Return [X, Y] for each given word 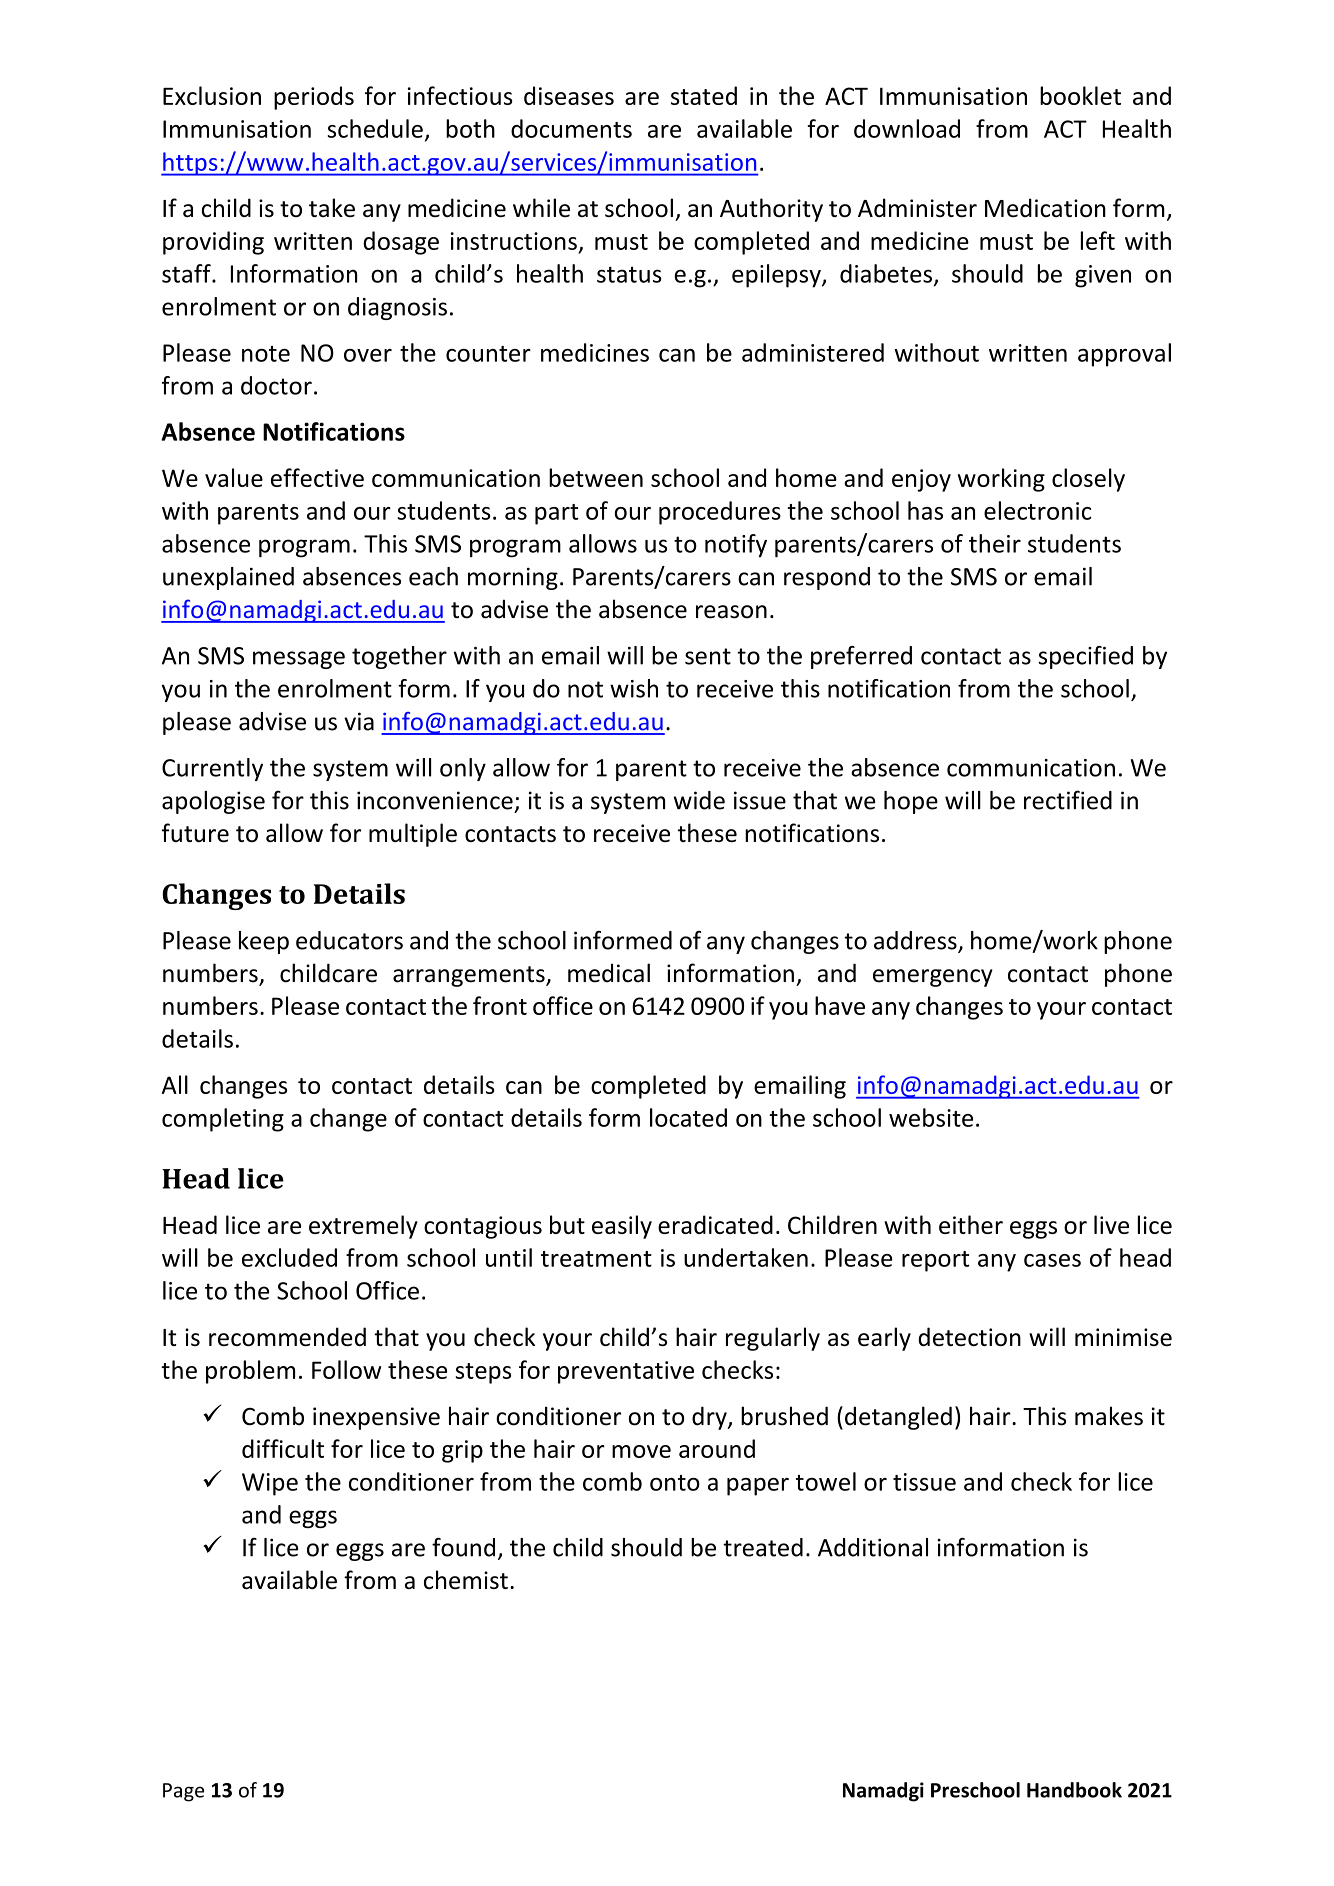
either [971, 1224]
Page [183, 1792]
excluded [289, 1257]
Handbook [1074, 1790]
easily [622, 1227]
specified [1085, 657]
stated [704, 95]
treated [763, 1547]
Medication [1045, 207]
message [299, 660]
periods [314, 98]
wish [634, 688]
